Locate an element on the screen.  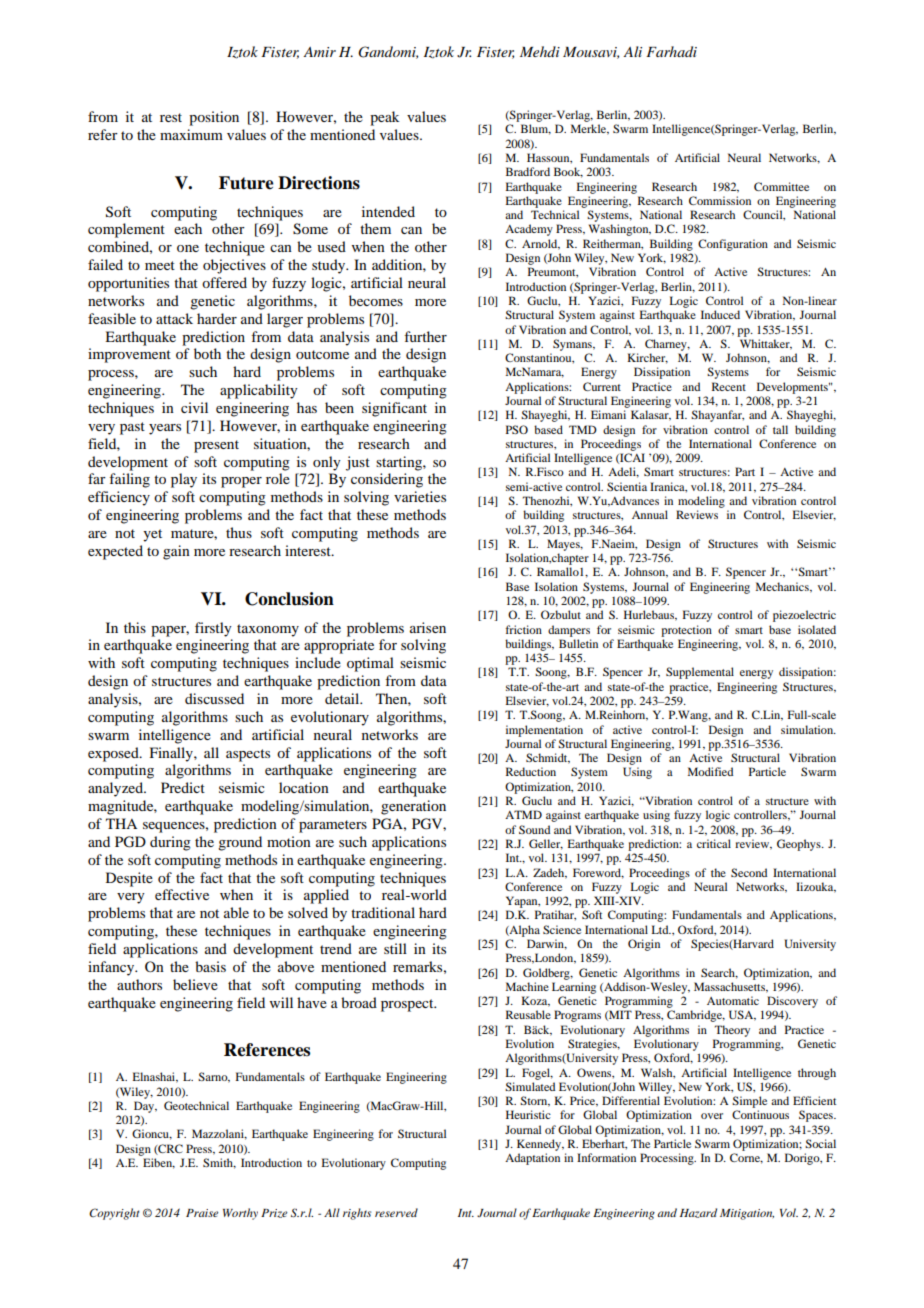
position is located at coordinates (214, 118).
